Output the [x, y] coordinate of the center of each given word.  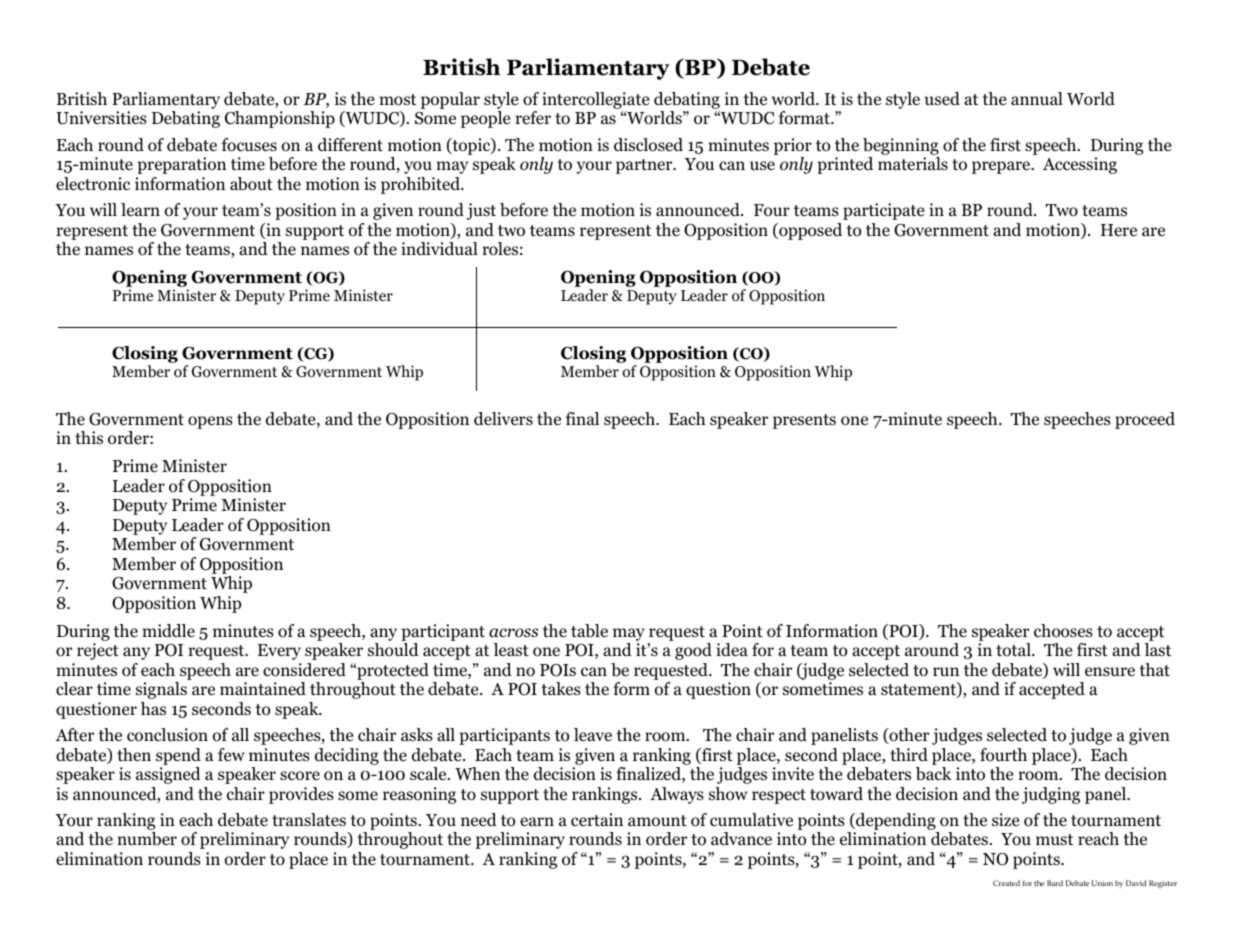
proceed [1145, 420]
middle [168, 631]
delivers [503, 418]
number [147, 839]
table [589, 631]
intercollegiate [595, 100]
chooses [1063, 631]
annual [1037, 98]
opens [210, 422]
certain [597, 819]
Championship [280, 119]
